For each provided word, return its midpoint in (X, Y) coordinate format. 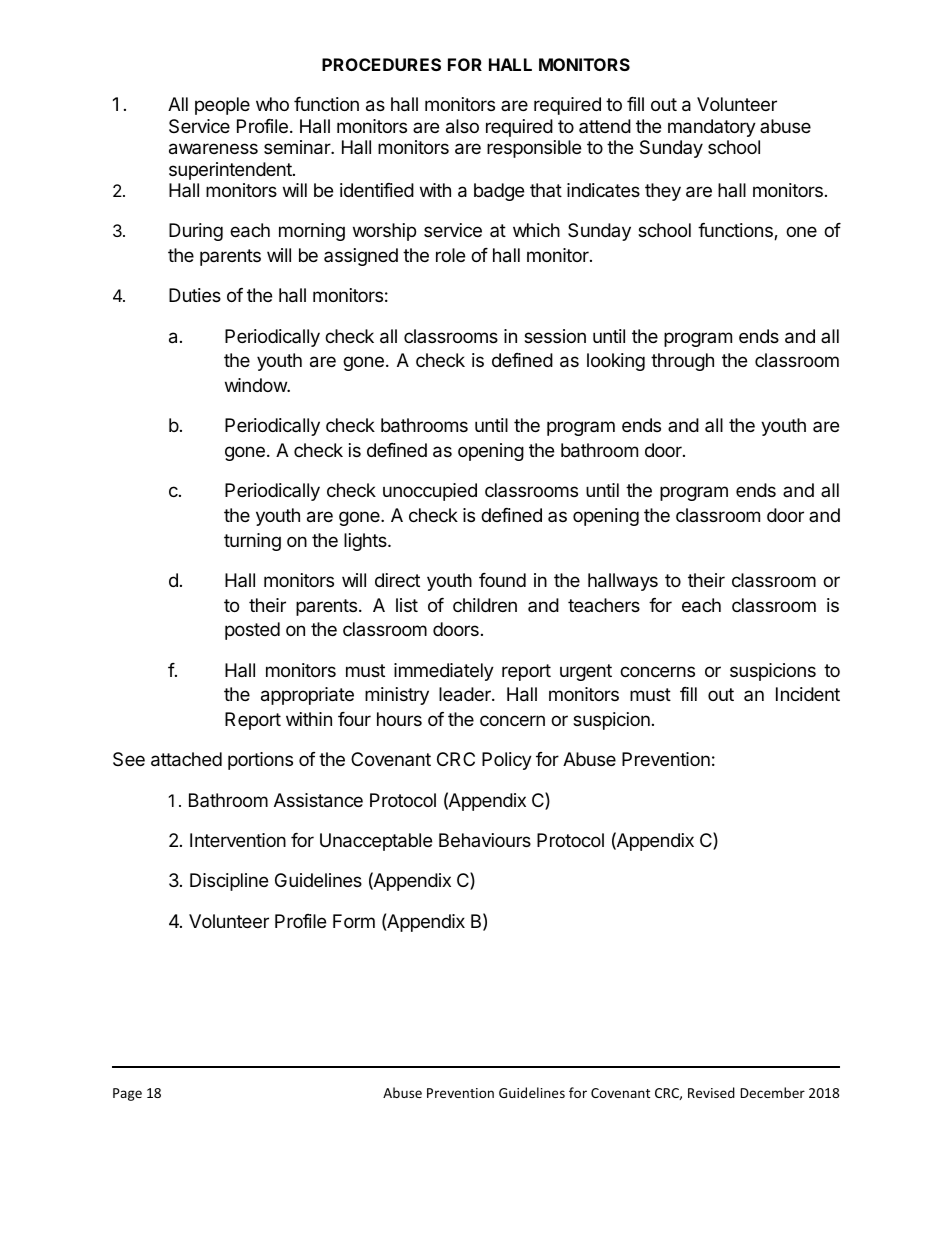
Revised (711, 1092)
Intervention (238, 840)
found (502, 580)
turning (252, 542)
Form (354, 921)
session (555, 336)
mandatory (712, 128)
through (682, 362)
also (462, 126)
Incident (808, 694)
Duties (195, 295)
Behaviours (485, 840)
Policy (507, 761)
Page (127, 1094)
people (222, 106)
